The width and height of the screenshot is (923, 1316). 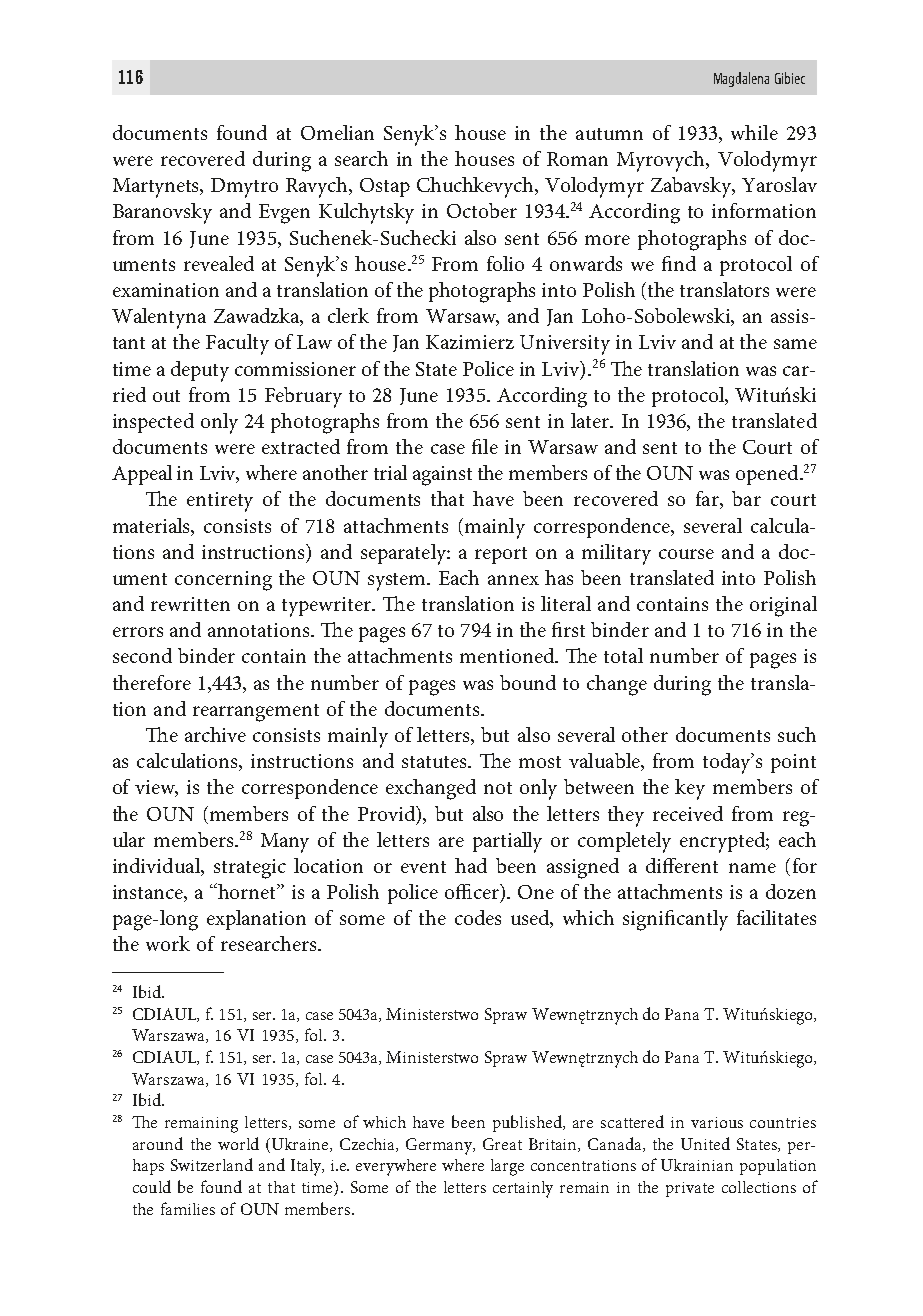 I want to click on Dmytro, so click(x=244, y=188).
